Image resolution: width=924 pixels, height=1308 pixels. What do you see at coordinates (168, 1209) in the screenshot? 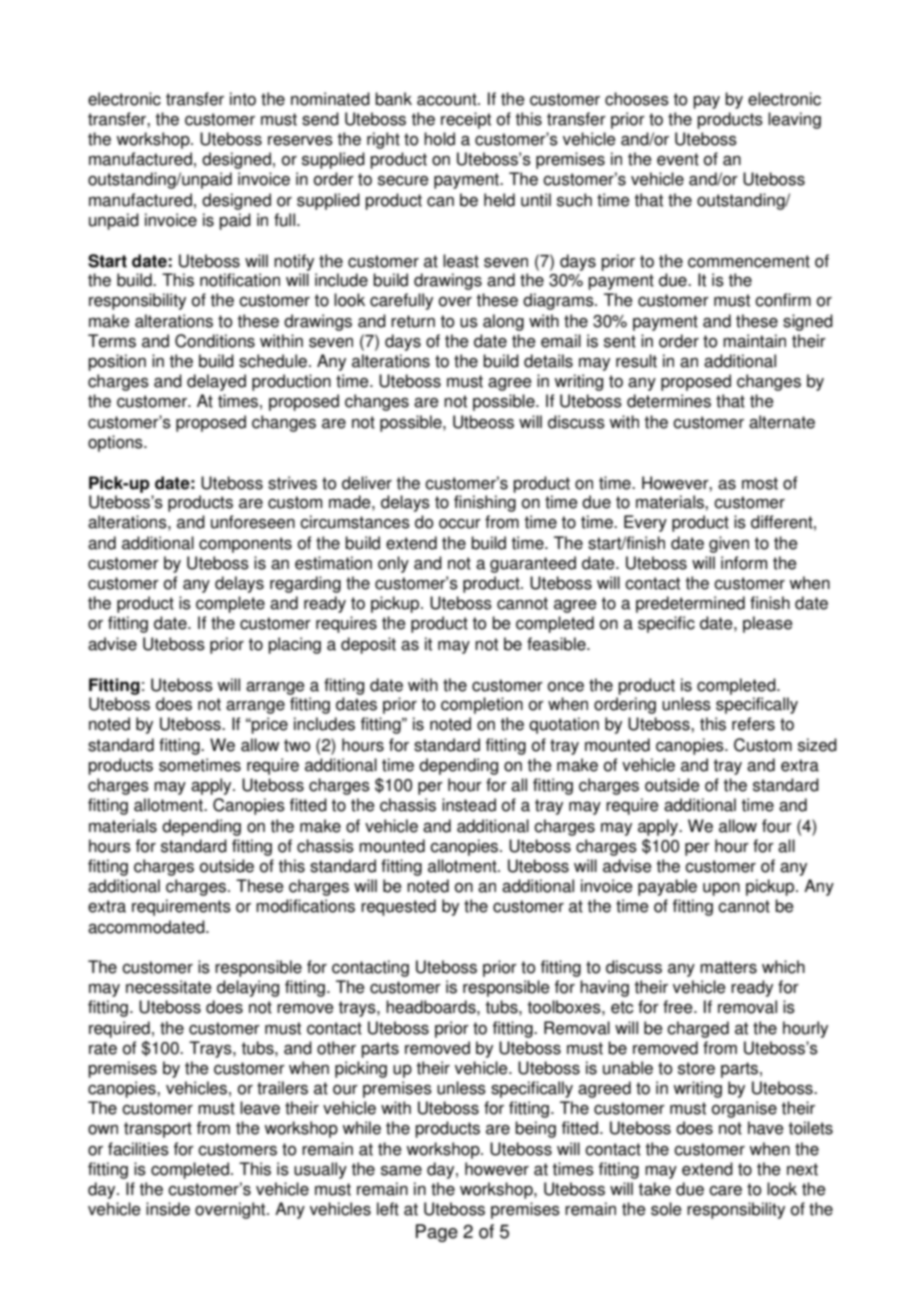
I see `inside` at bounding box center [168, 1209].
